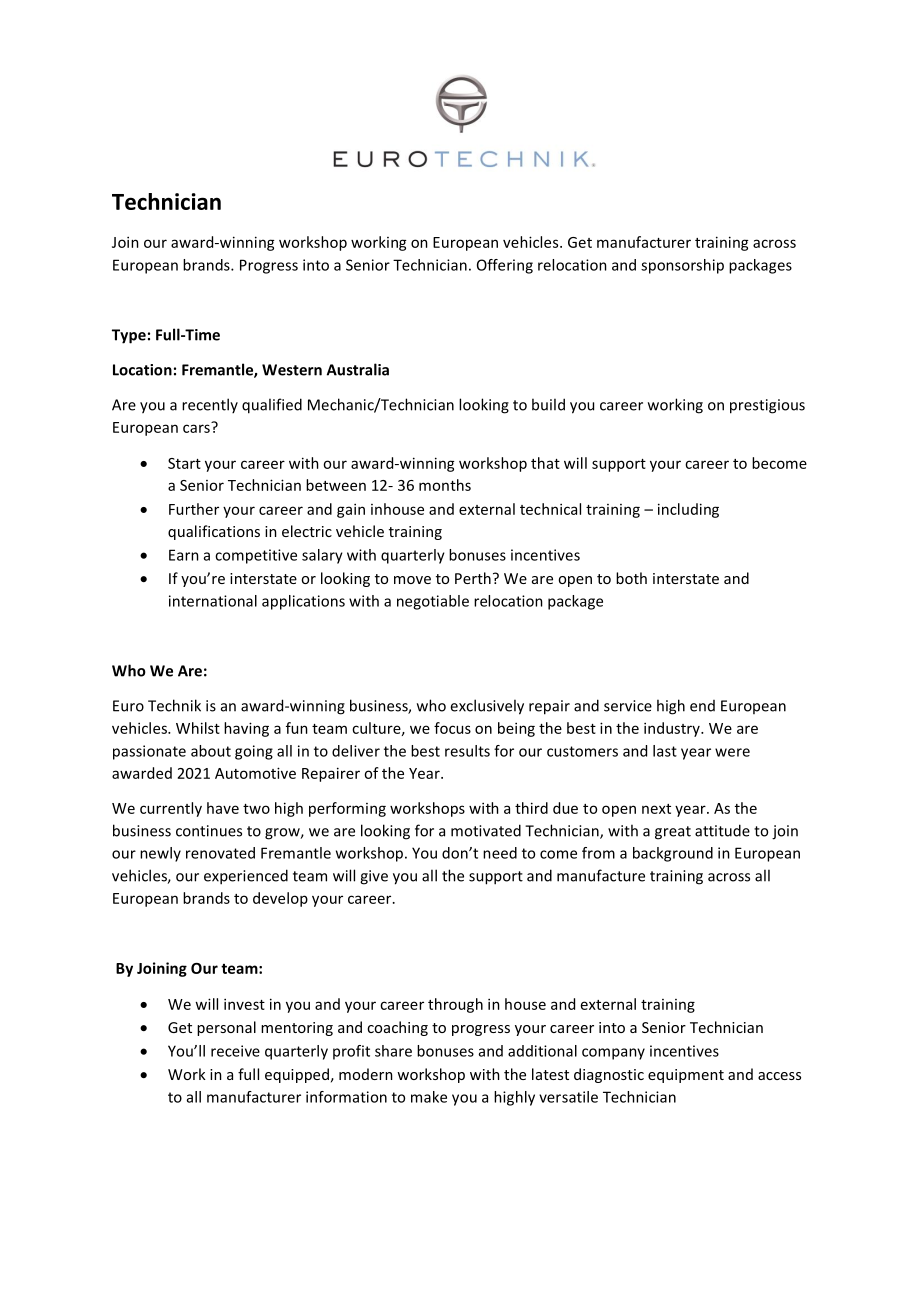 The image size is (924, 1308). What do you see at coordinates (429, 1097) in the document?
I see `make` at bounding box center [429, 1097].
